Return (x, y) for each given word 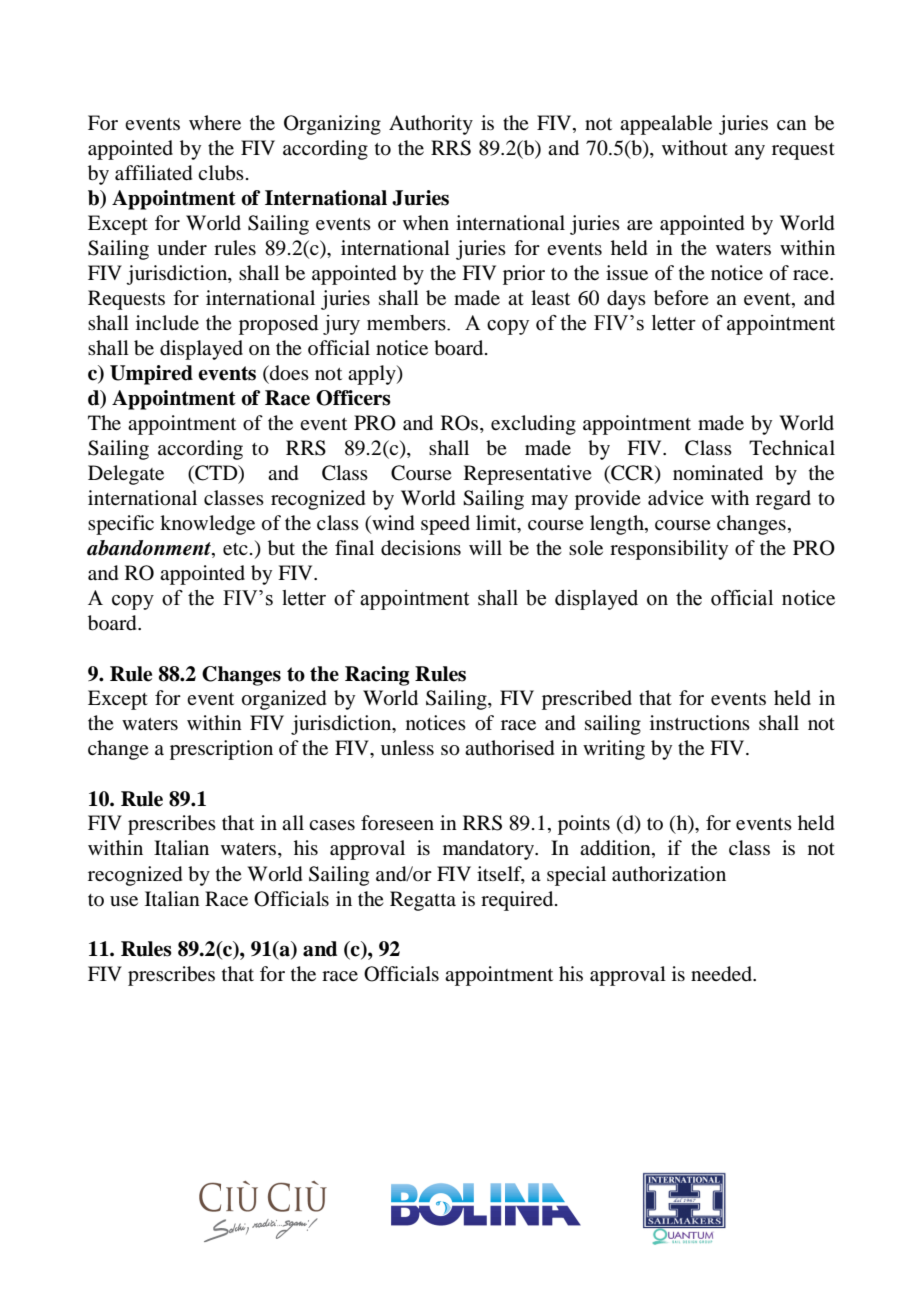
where (215, 122)
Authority (431, 125)
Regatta (423, 901)
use (124, 901)
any (750, 152)
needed (723, 974)
